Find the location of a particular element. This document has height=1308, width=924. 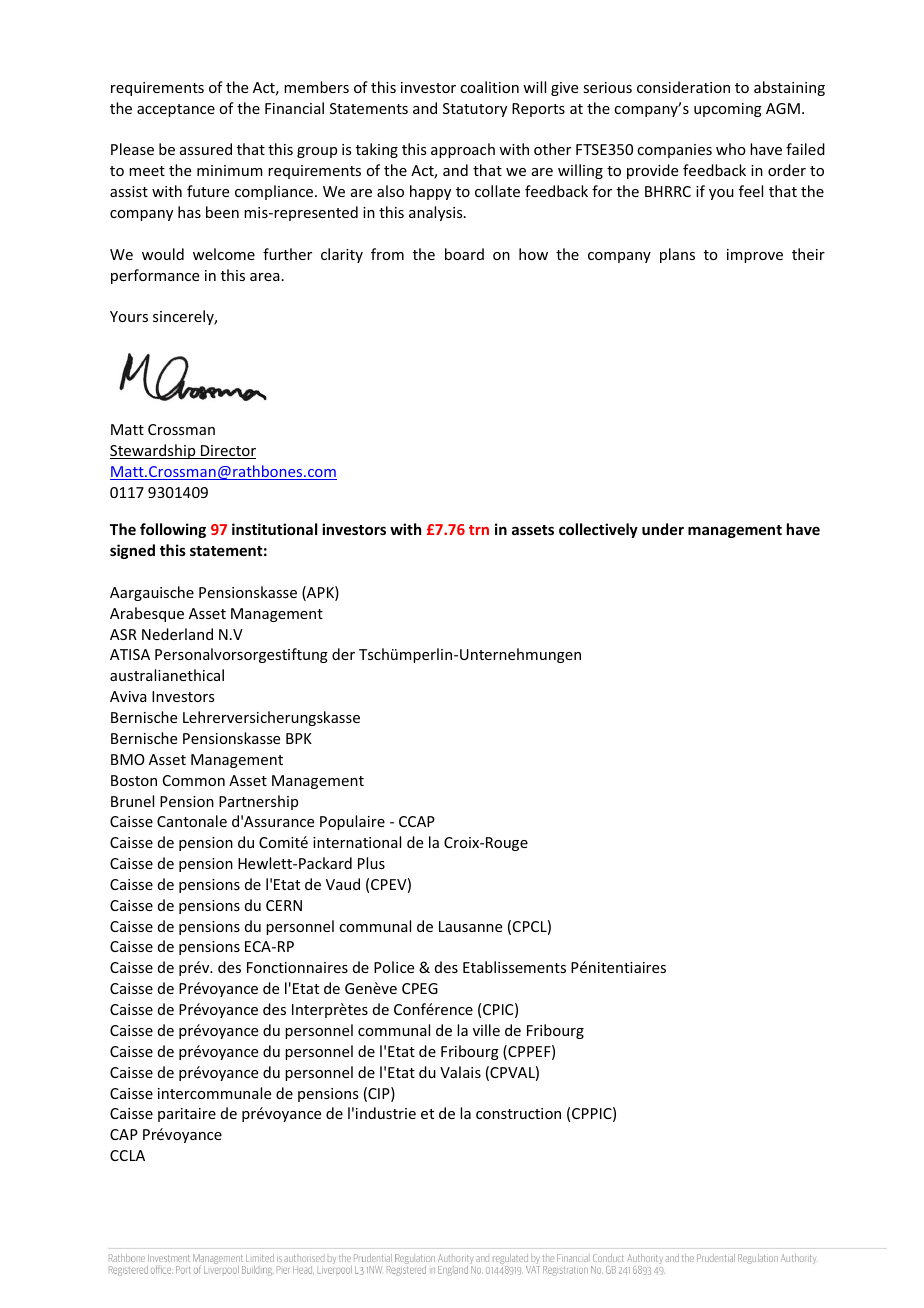

trn is located at coordinates (479, 530).
